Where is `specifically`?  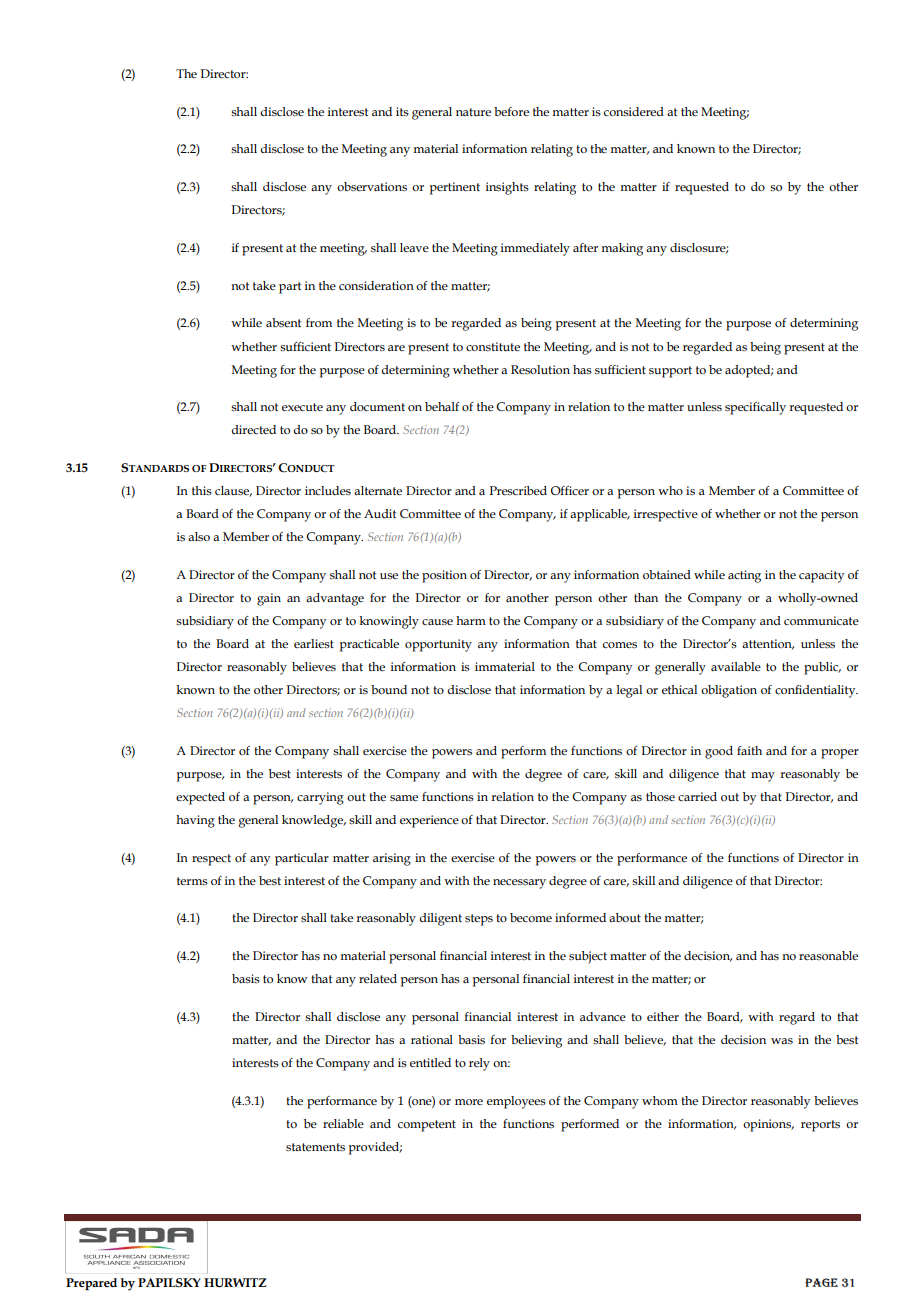 specifically is located at coordinates (755, 408).
